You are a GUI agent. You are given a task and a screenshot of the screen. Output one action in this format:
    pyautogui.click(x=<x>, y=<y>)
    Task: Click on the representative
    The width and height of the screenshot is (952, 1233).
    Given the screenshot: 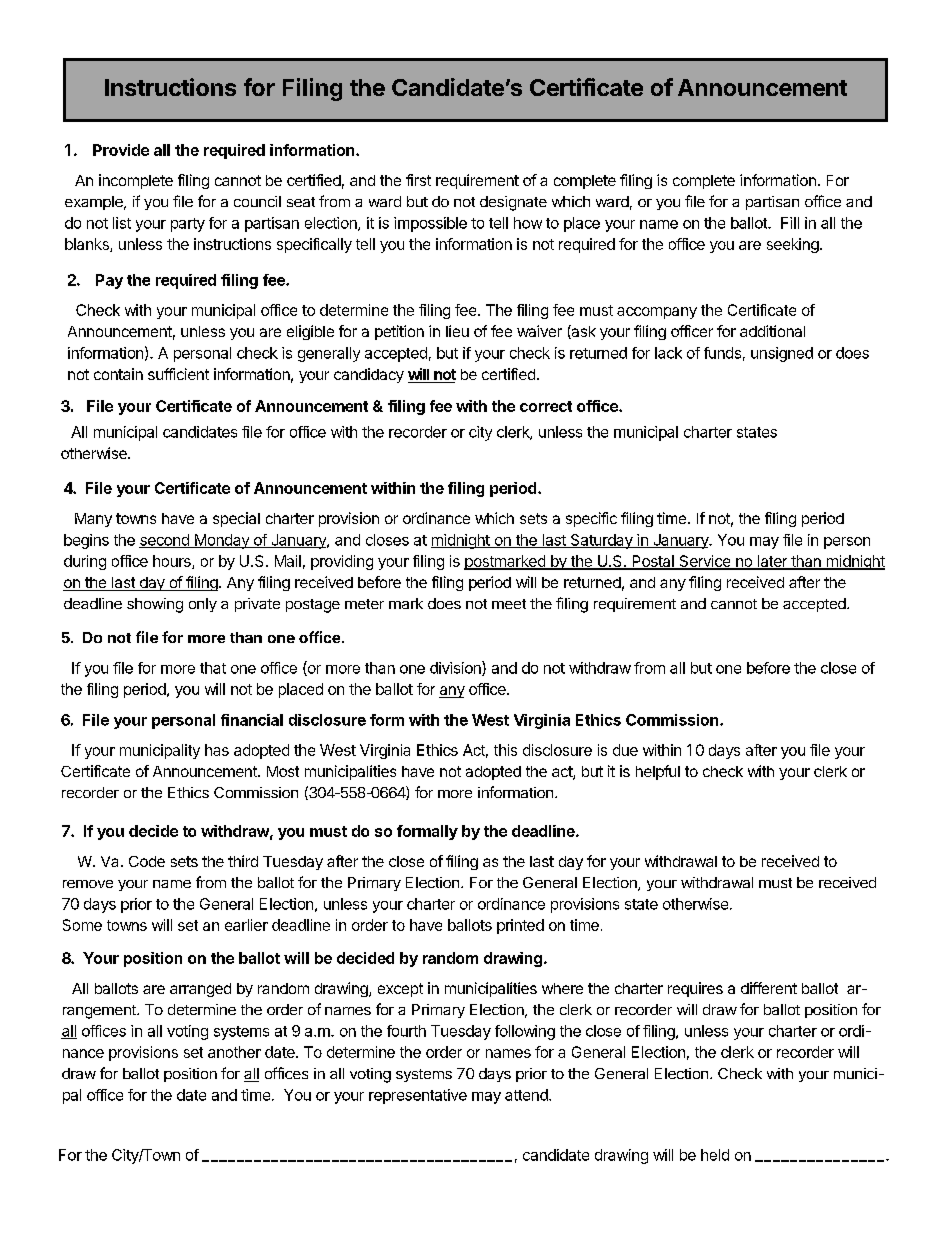 What is the action you would take?
    pyautogui.click(x=418, y=1096)
